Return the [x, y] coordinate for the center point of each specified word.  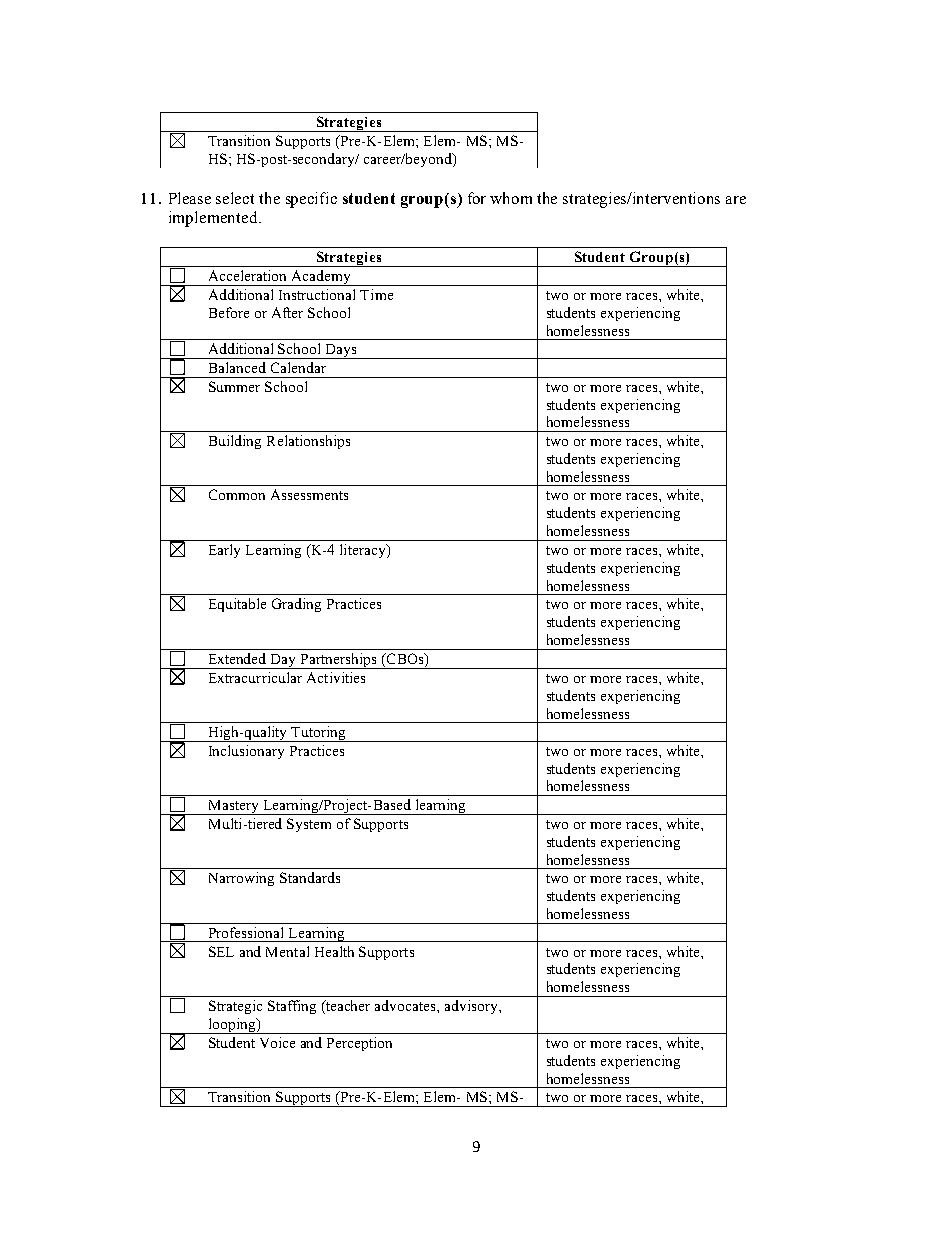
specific [311, 200]
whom [511, 198]
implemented [214, 219]
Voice [277, 1042]
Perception [359, 1044]
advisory [472, 1007]
